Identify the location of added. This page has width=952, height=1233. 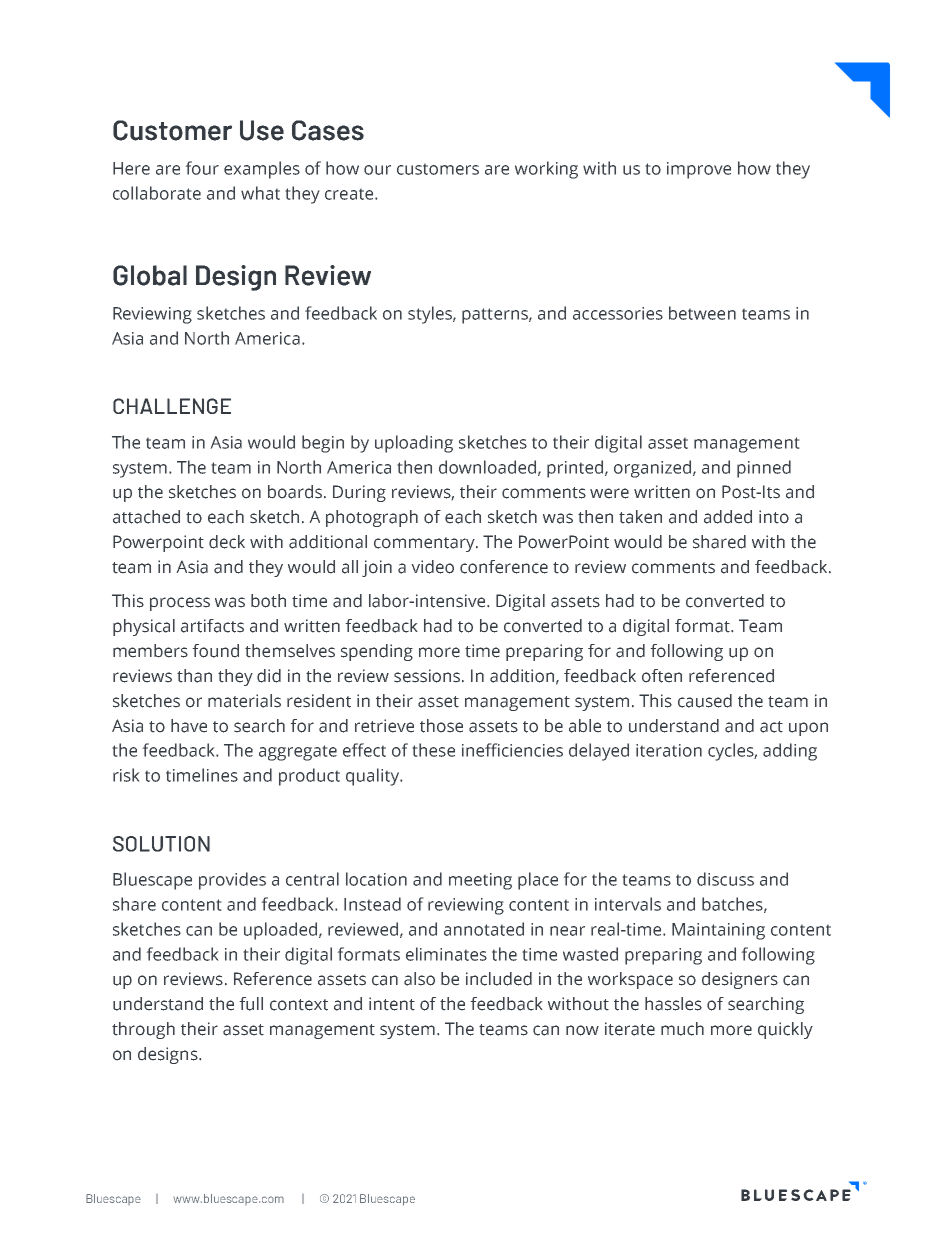
(728, 517).
